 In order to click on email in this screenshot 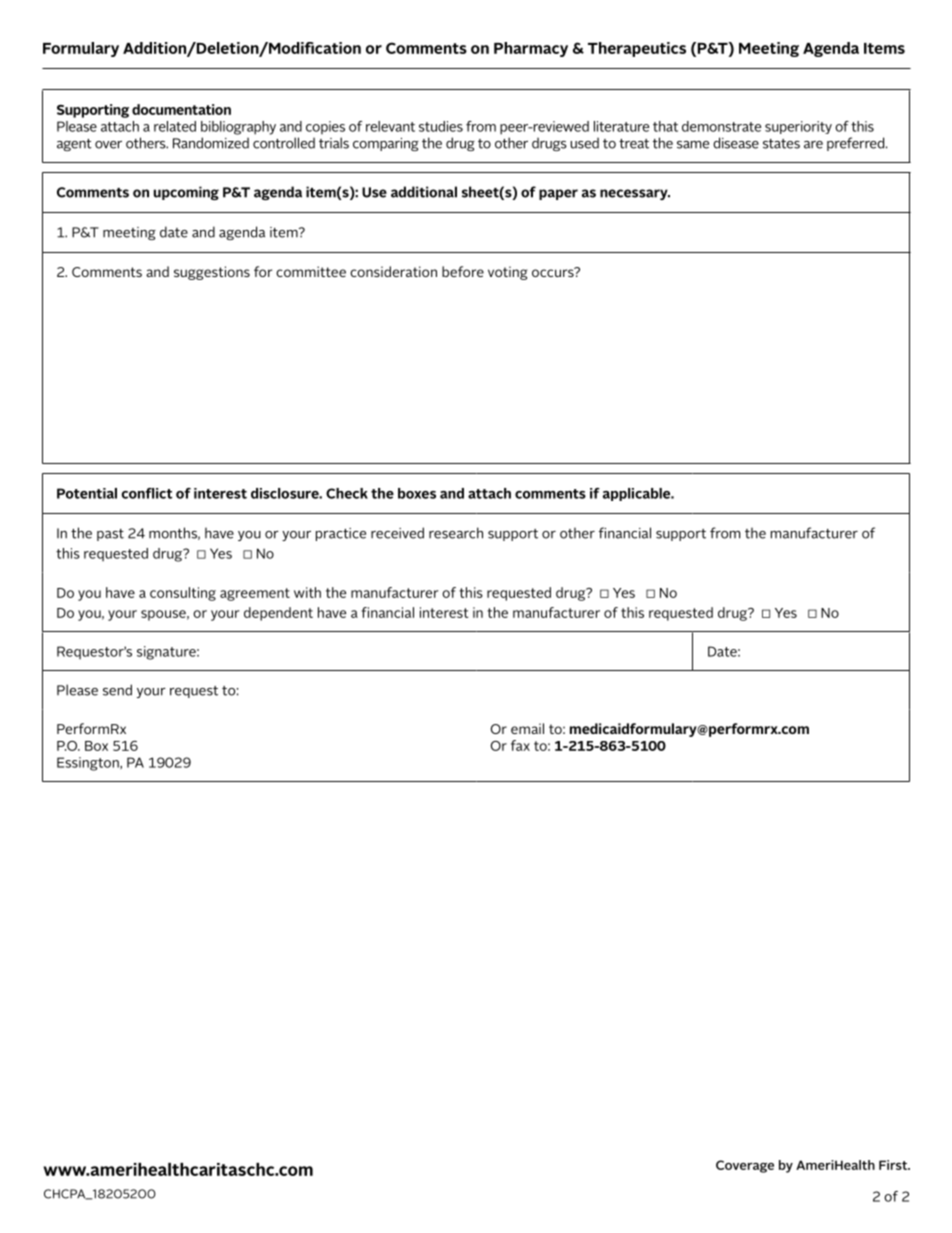, I will do `click(527, 728)`.
